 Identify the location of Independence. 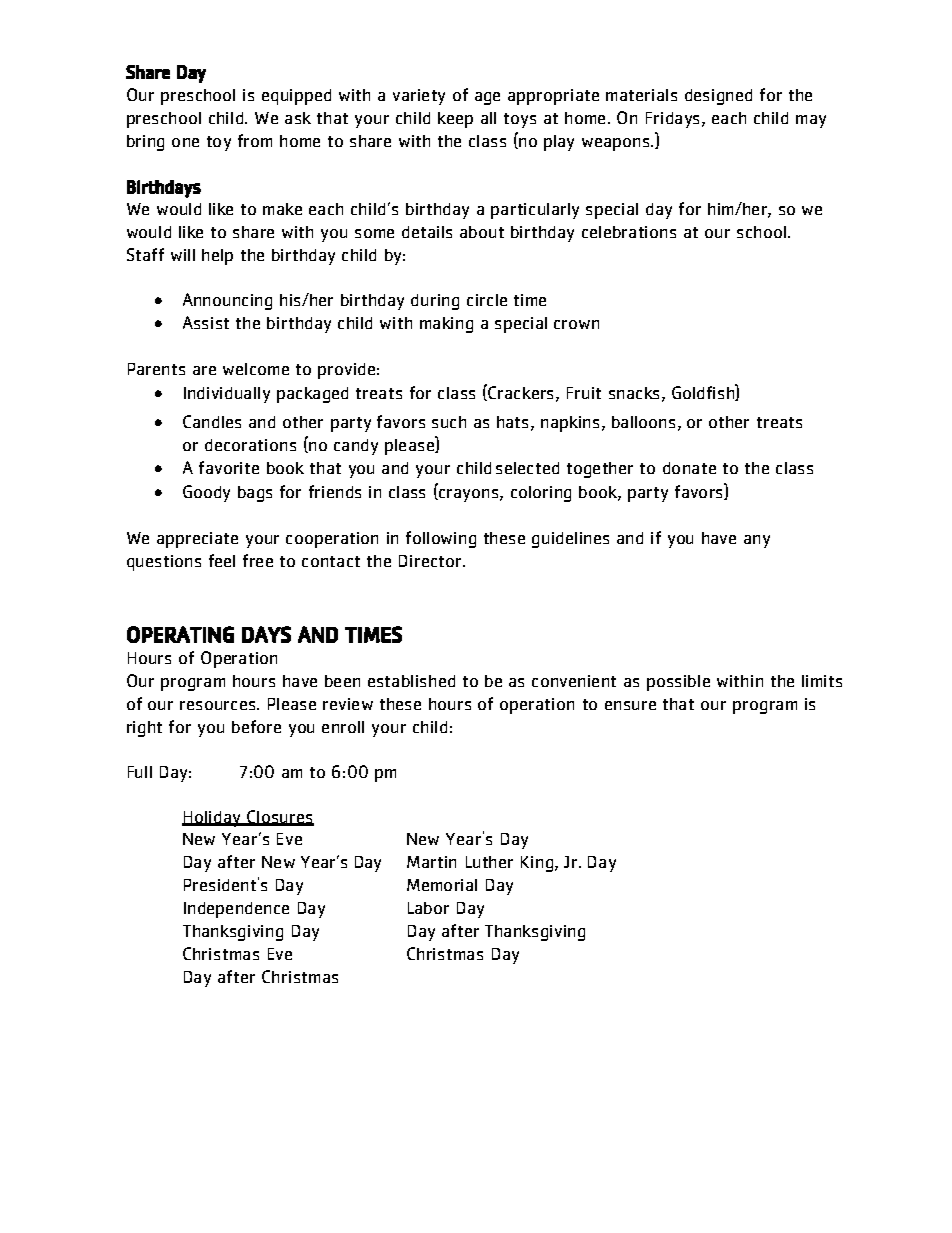
(236, 910).
